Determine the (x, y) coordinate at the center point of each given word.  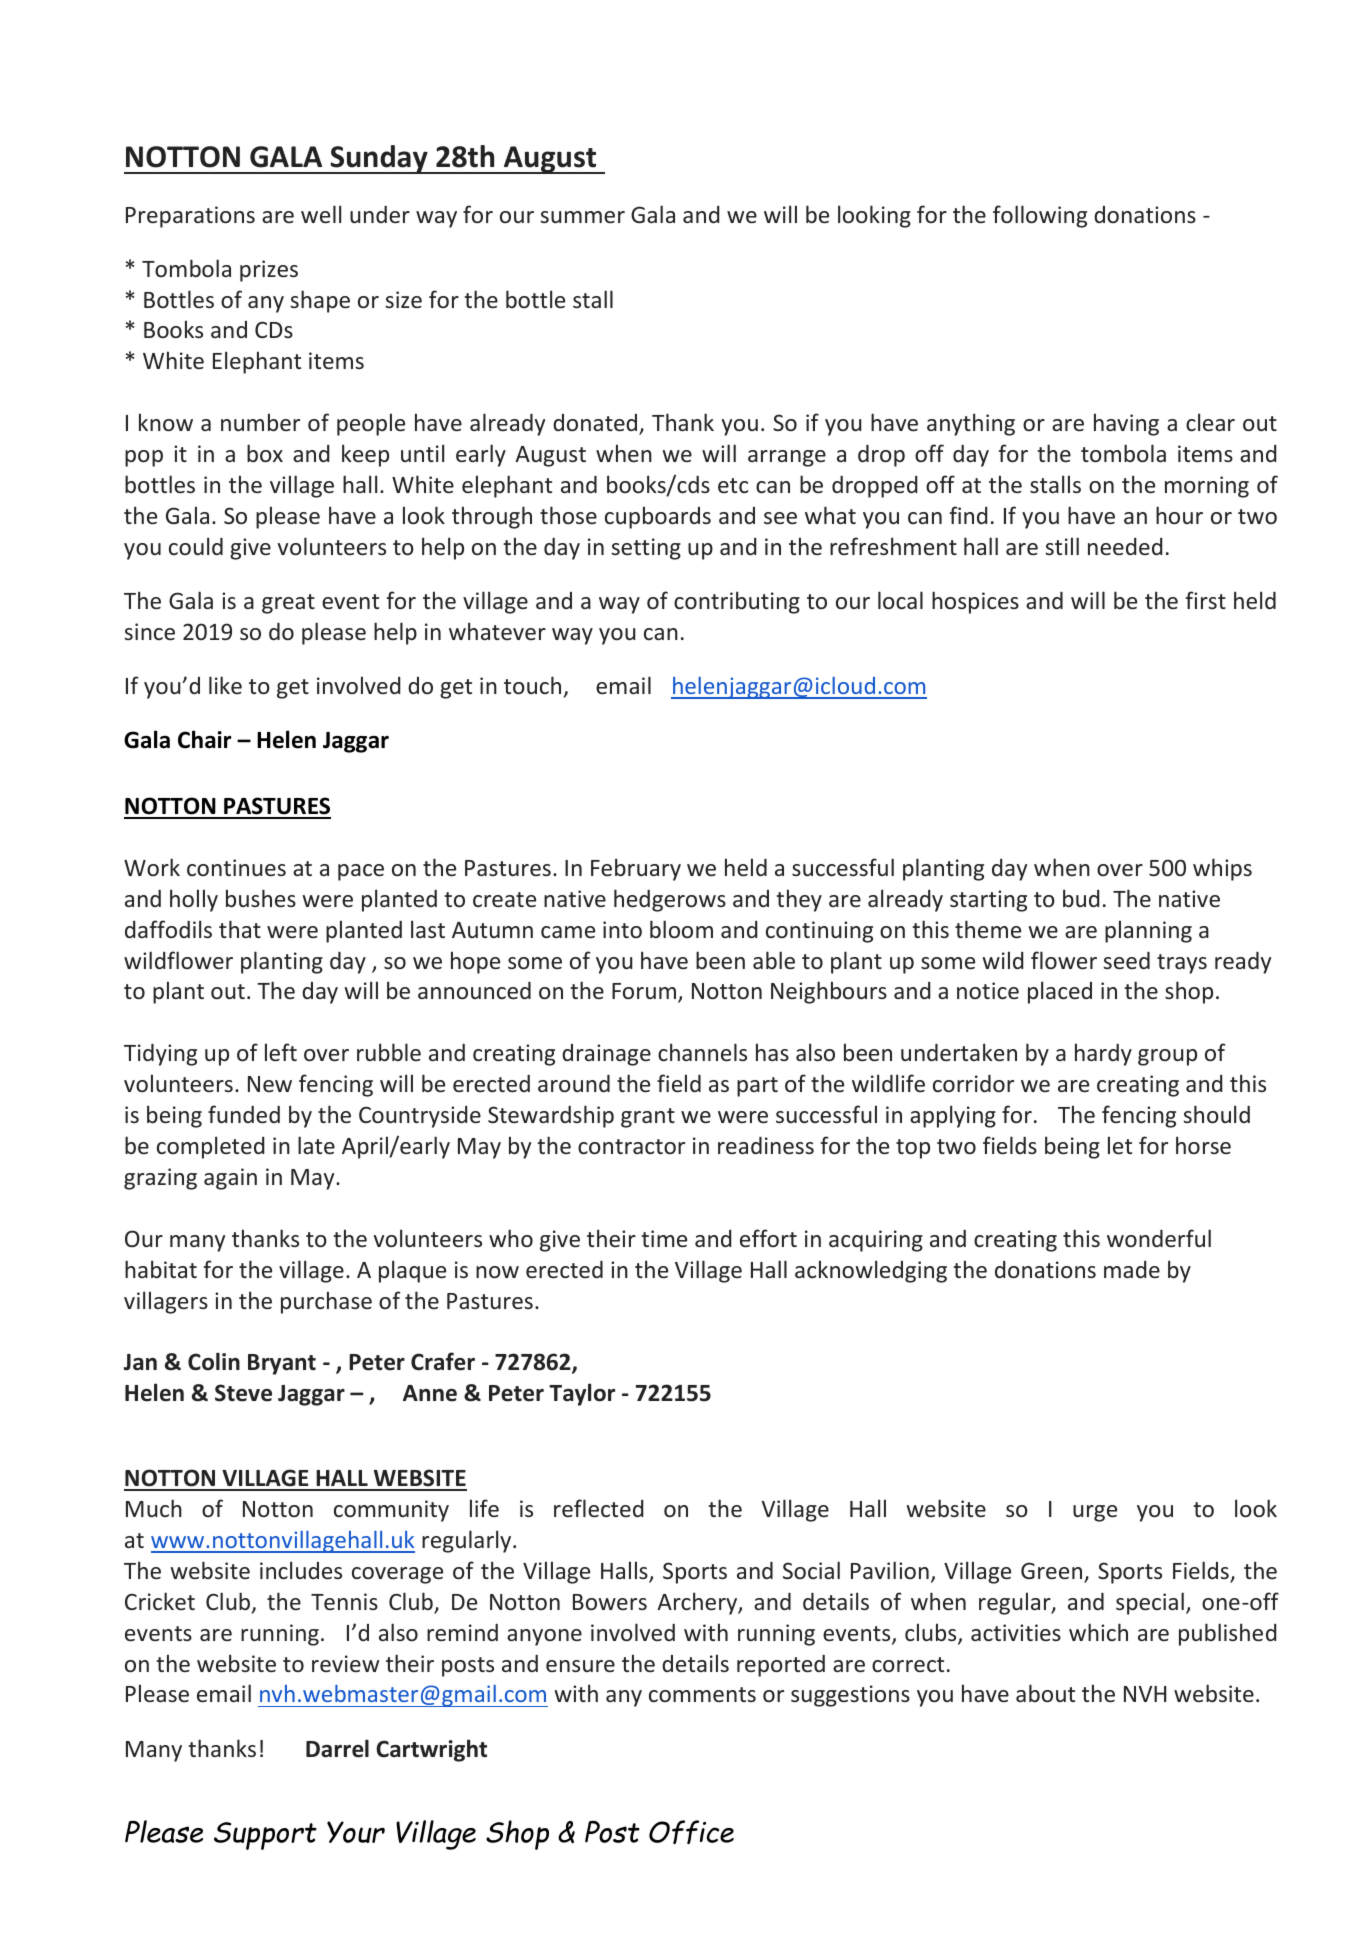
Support (265, 1836)
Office (691, 1832)
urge (1095, 1513)
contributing (737, 602)
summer (582, 217)
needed (1125, 546)
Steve (243, 1393)
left (281, 1052)
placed (1060, 992)
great (288, 604)
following (1040, 216)
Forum (645, 993)
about (1045, 1693)
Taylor (582, 1394)
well (321, 214)
